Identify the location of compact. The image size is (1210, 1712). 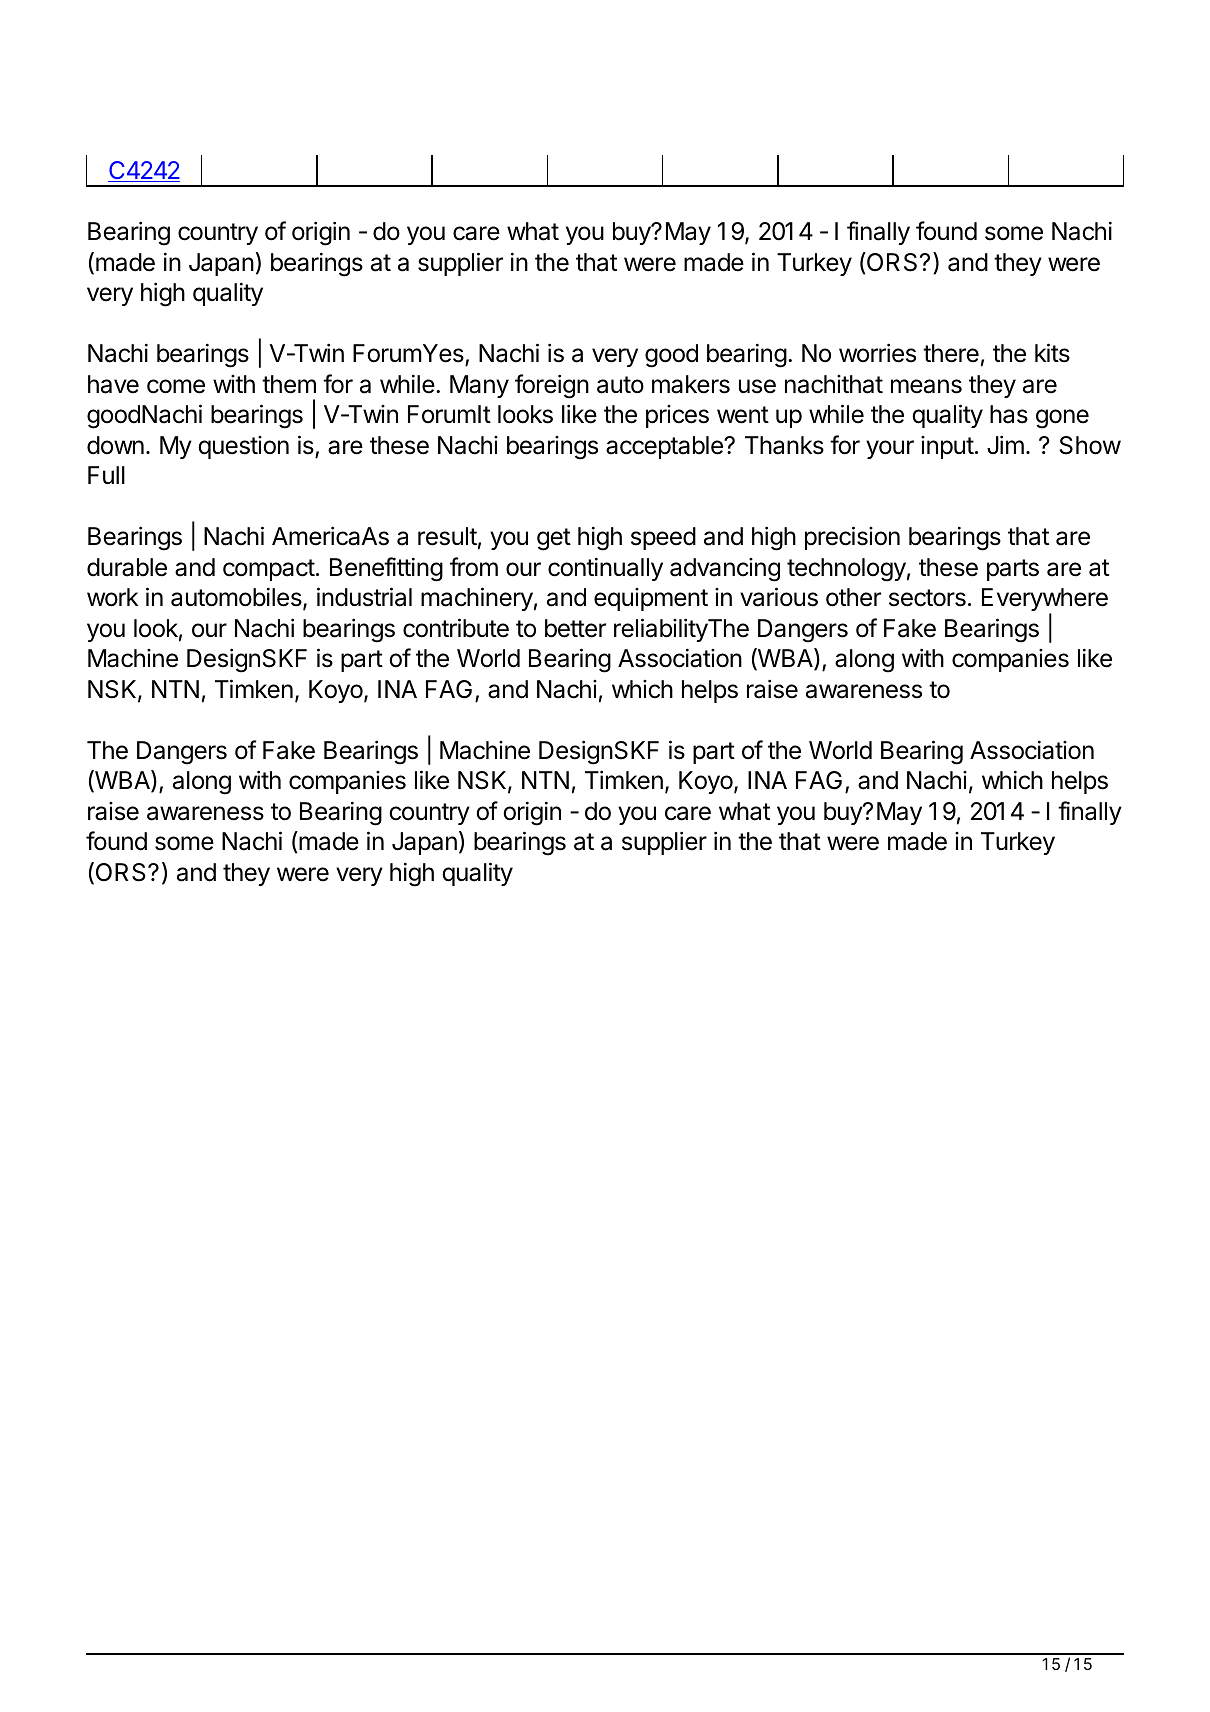
(269, 570).
